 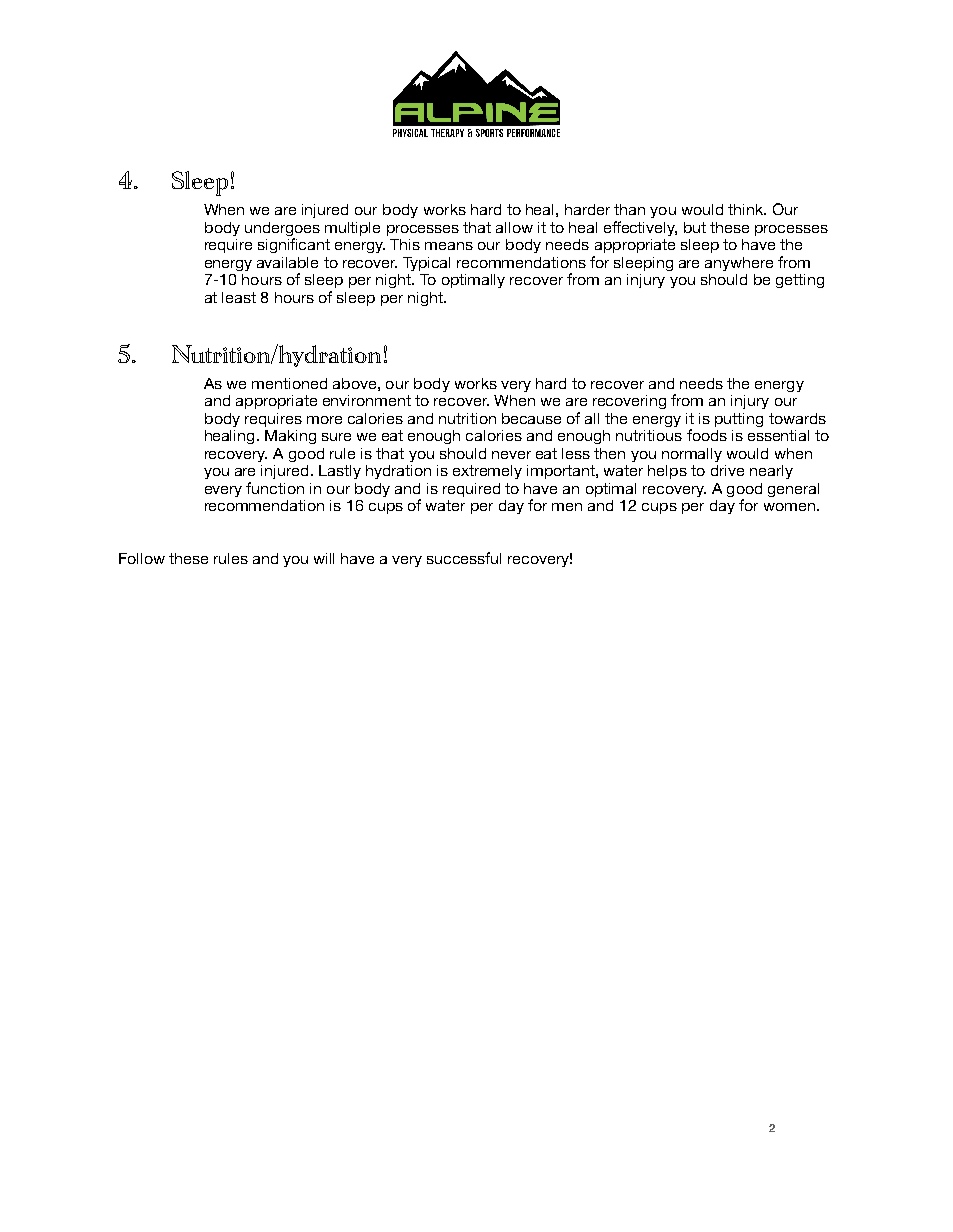 I want to click on foods, so click(x=707, y=435).
